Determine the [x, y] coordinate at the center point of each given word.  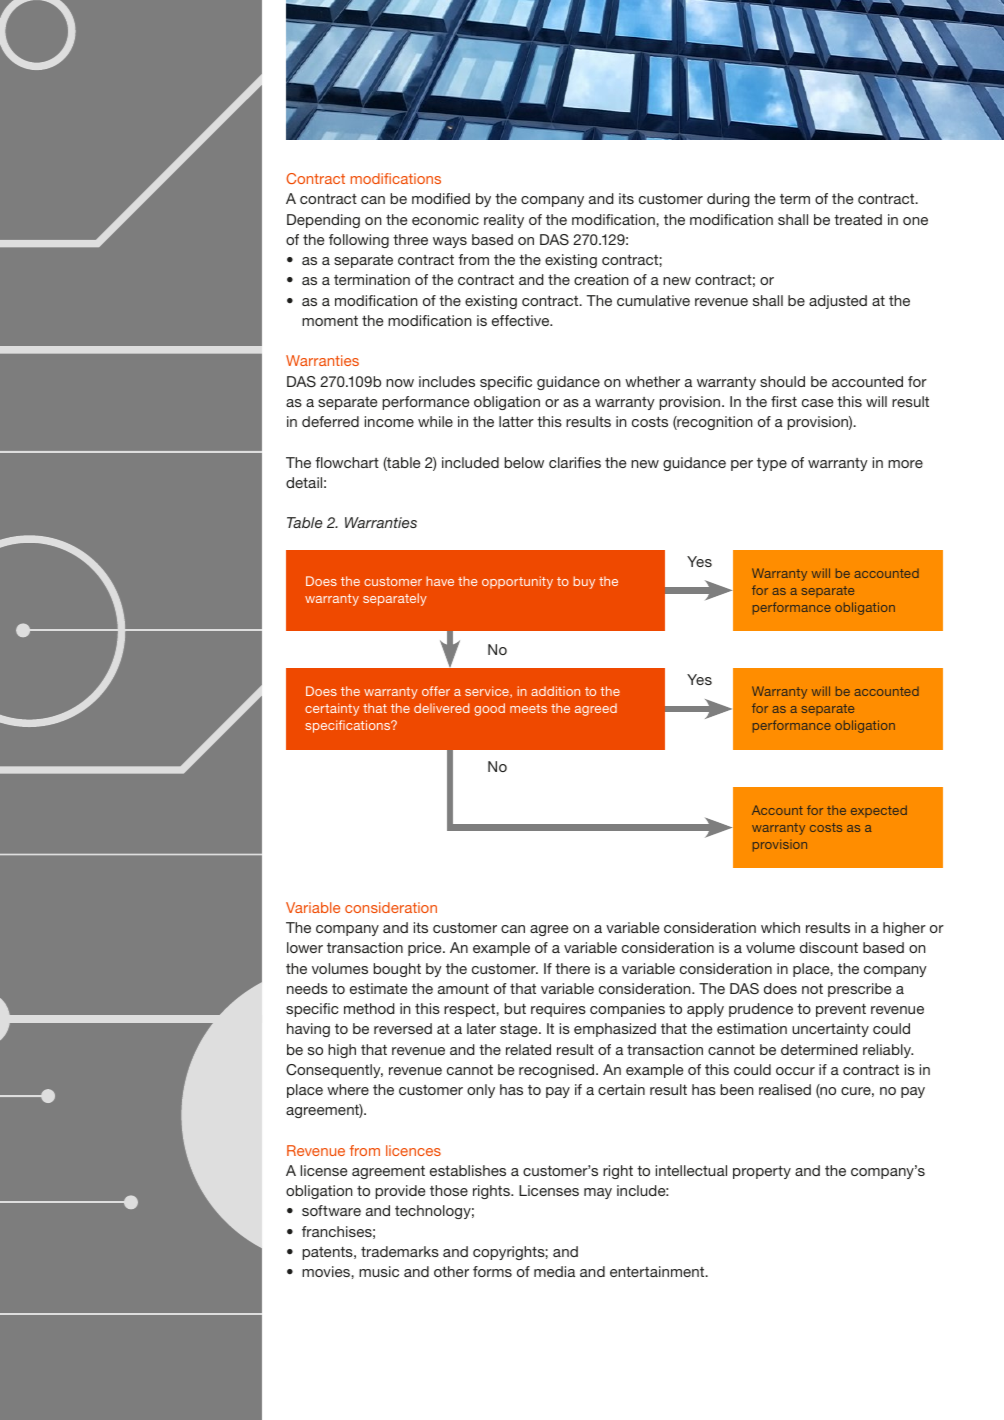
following [359, 241]
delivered [442, 708]
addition [555, 691]
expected [879, 811]
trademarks [400, 1251]
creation [601, 279]
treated [858, 219]
